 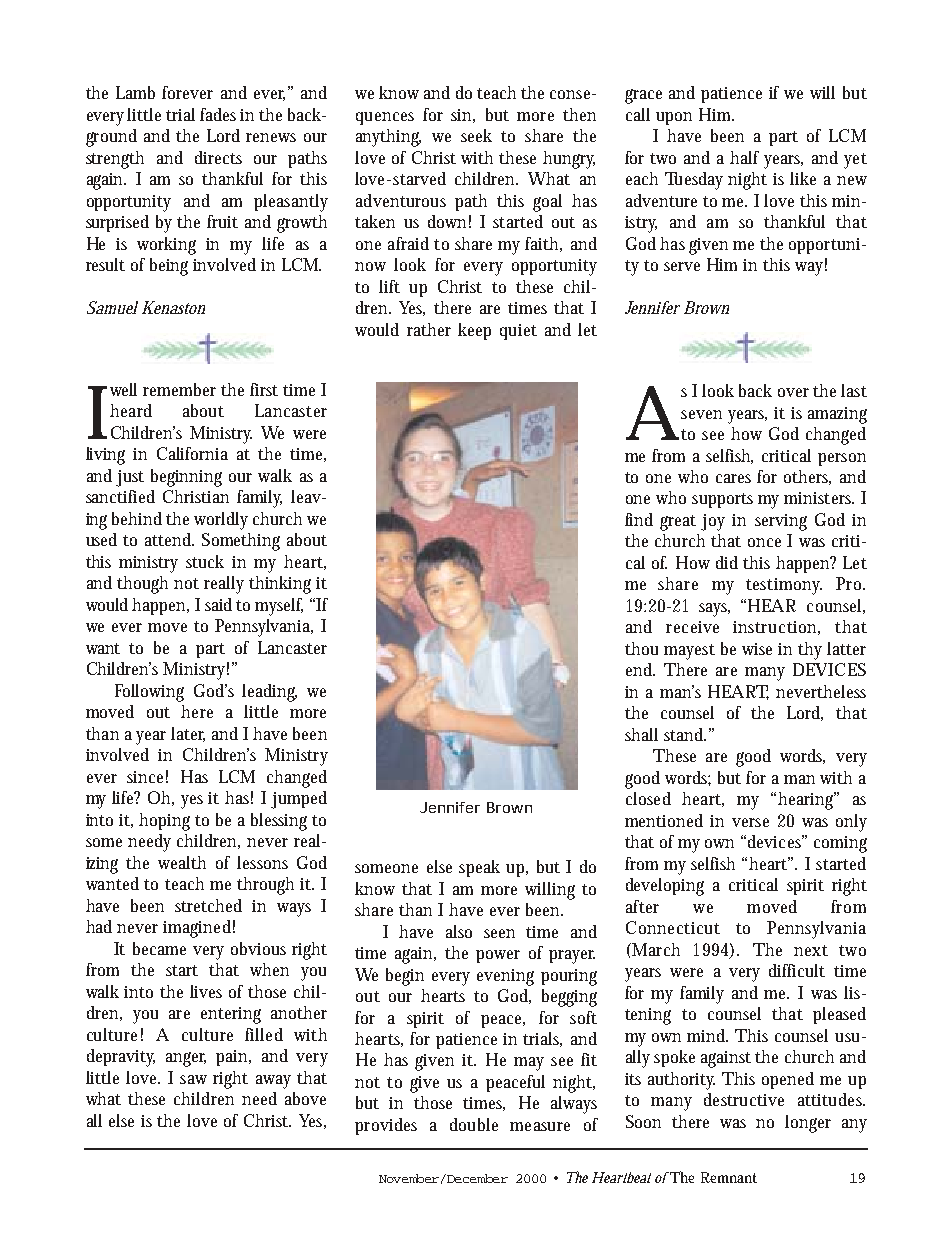 What do you see at coordinates (808, 1124) in the page?
I see `longer` at bounding box center [808, 1124].
